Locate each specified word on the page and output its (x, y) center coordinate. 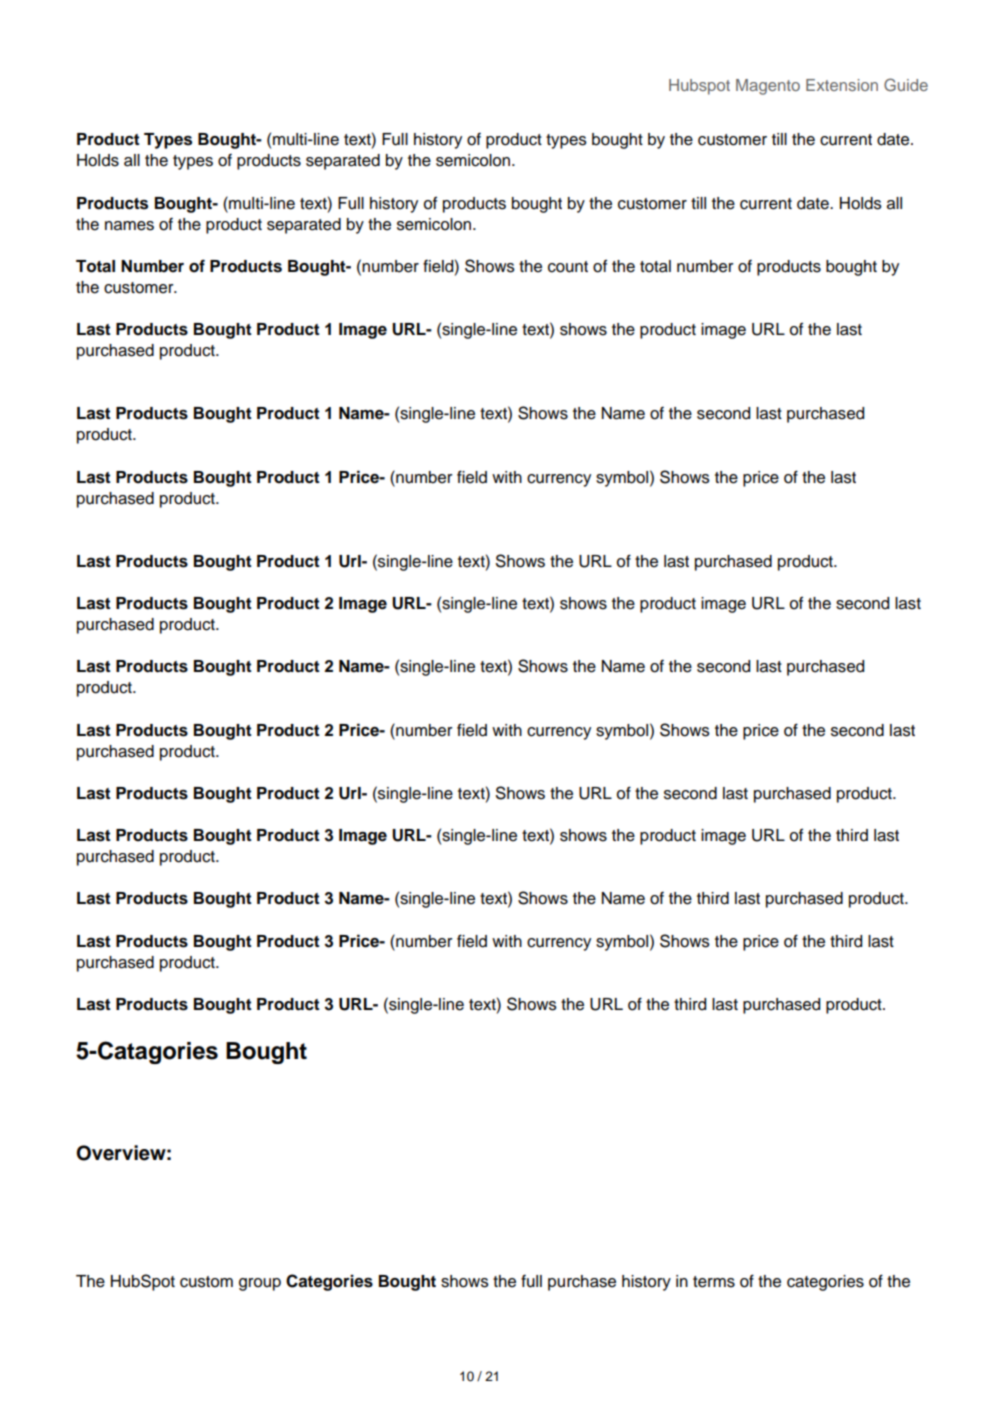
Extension (842, 85)
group (260, 1284)
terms (714, 1282)
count (568, 267)
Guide (906, 85)
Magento (768, 87)
